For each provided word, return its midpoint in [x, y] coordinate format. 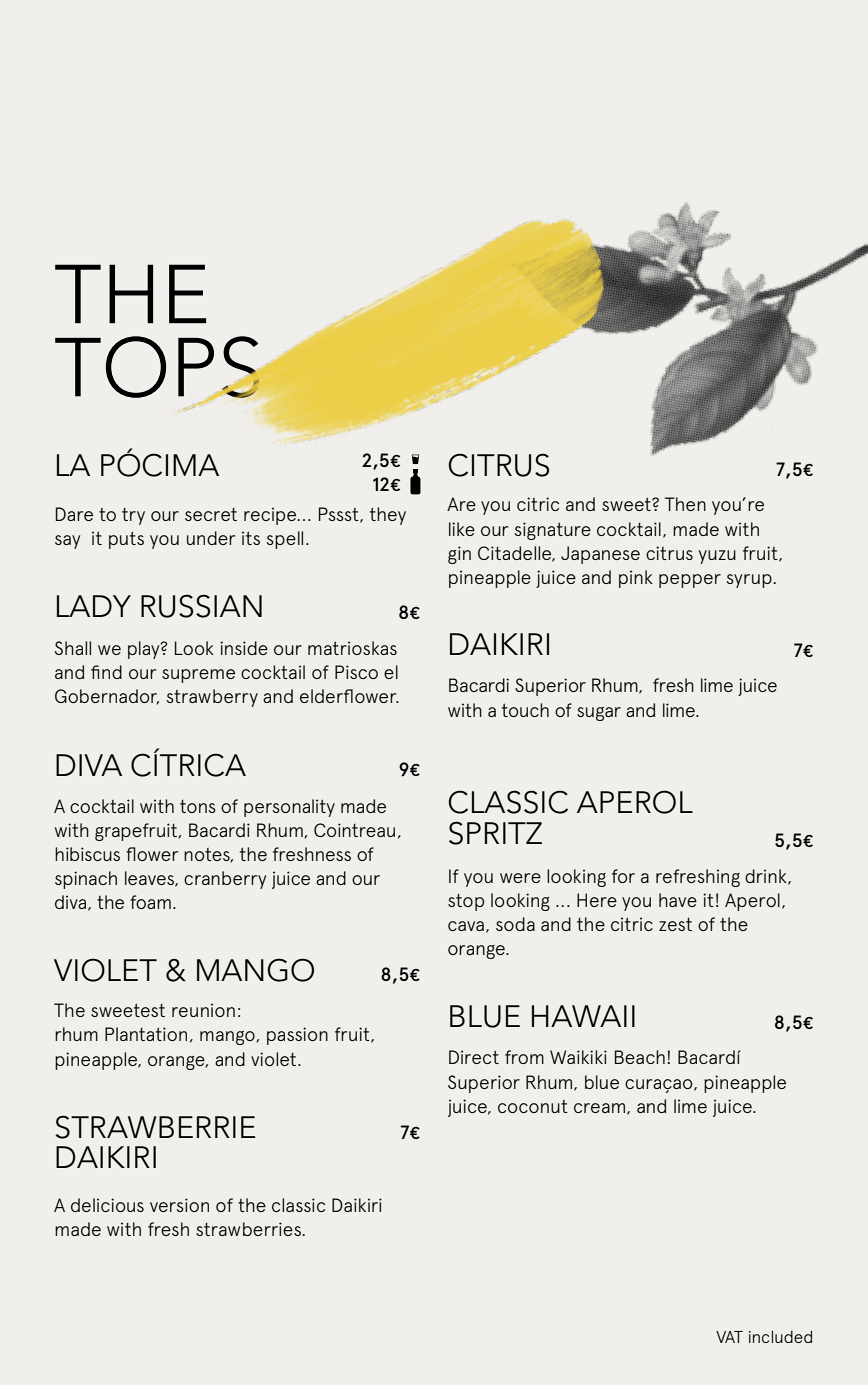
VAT [729, 1337]
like [462, 529]
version [179, 1205]
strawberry [212, 698]
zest [675, 924]
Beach [640, 1057]
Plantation [146, 1034]
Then [685, 504]
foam [150, 902]
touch [525, 710]
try [133, 516]
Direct [474, 1057]
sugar [599, 714]
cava [466, 926]
